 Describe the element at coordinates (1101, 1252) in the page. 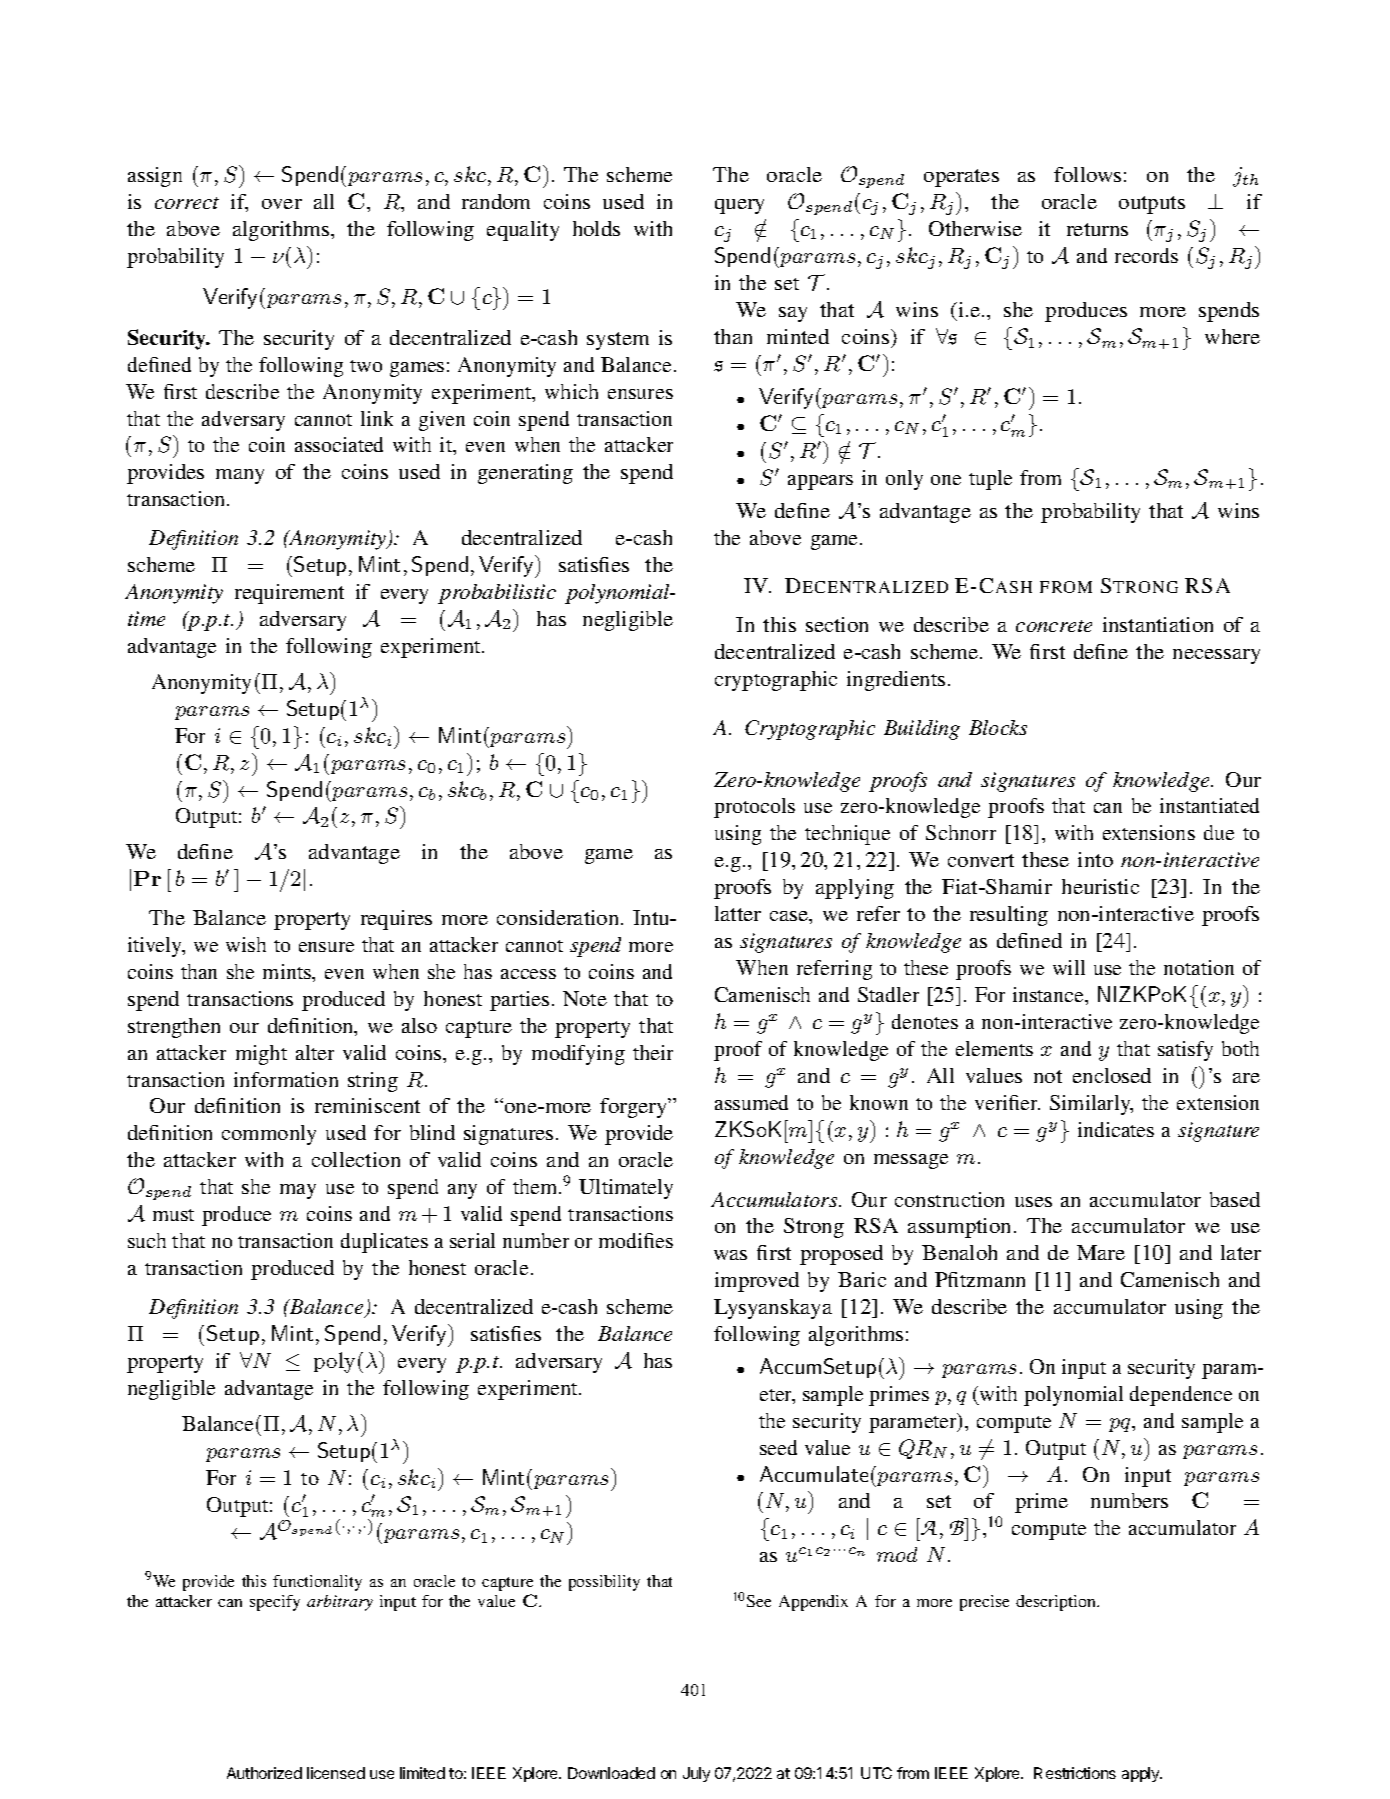

I see `Mare` at that location.
